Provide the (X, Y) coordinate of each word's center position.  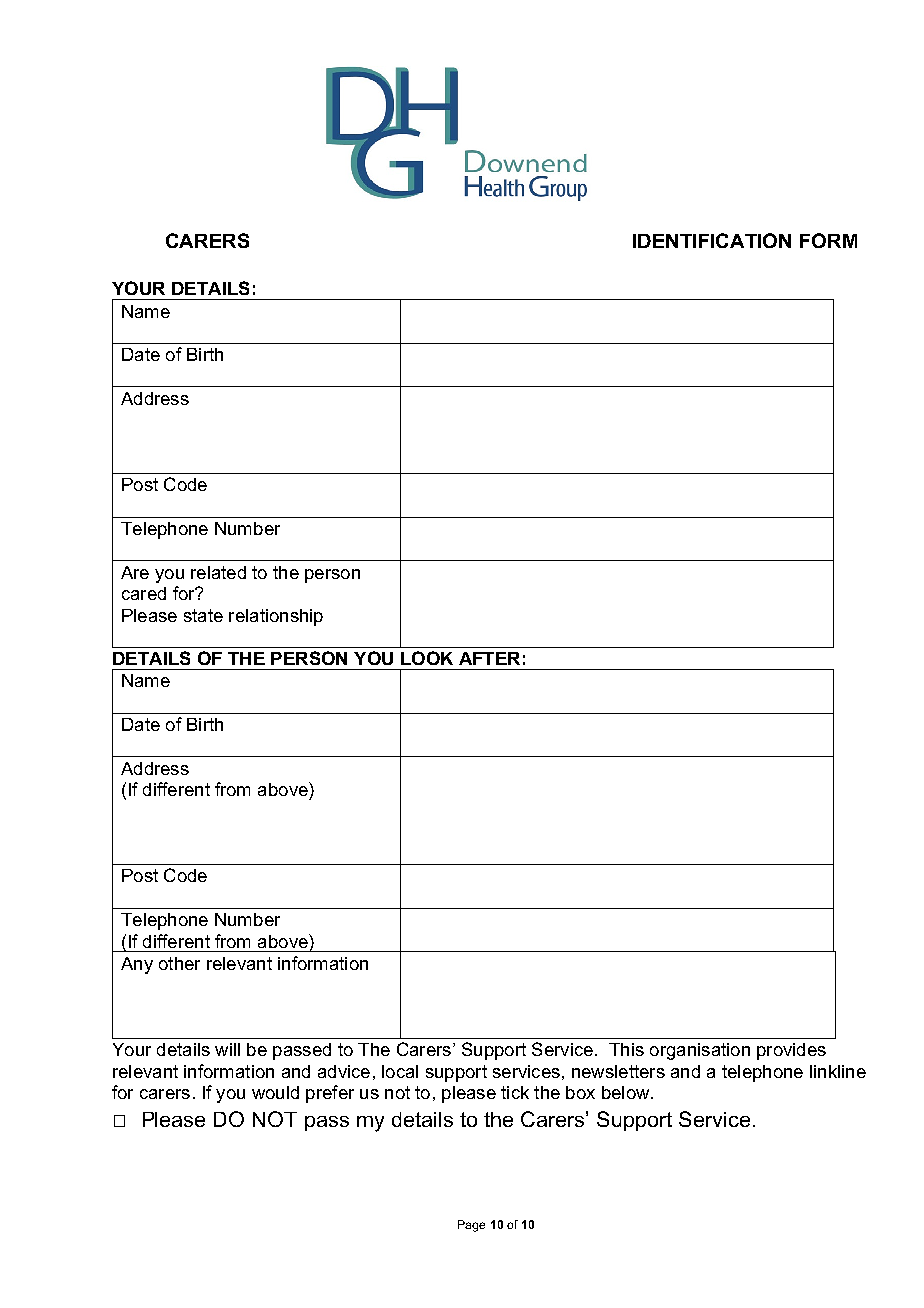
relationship (276, 617)
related (218, 572)
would (275, 1092)
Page (471, 1226)
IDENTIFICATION (712, 240)
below (627, 1092)
